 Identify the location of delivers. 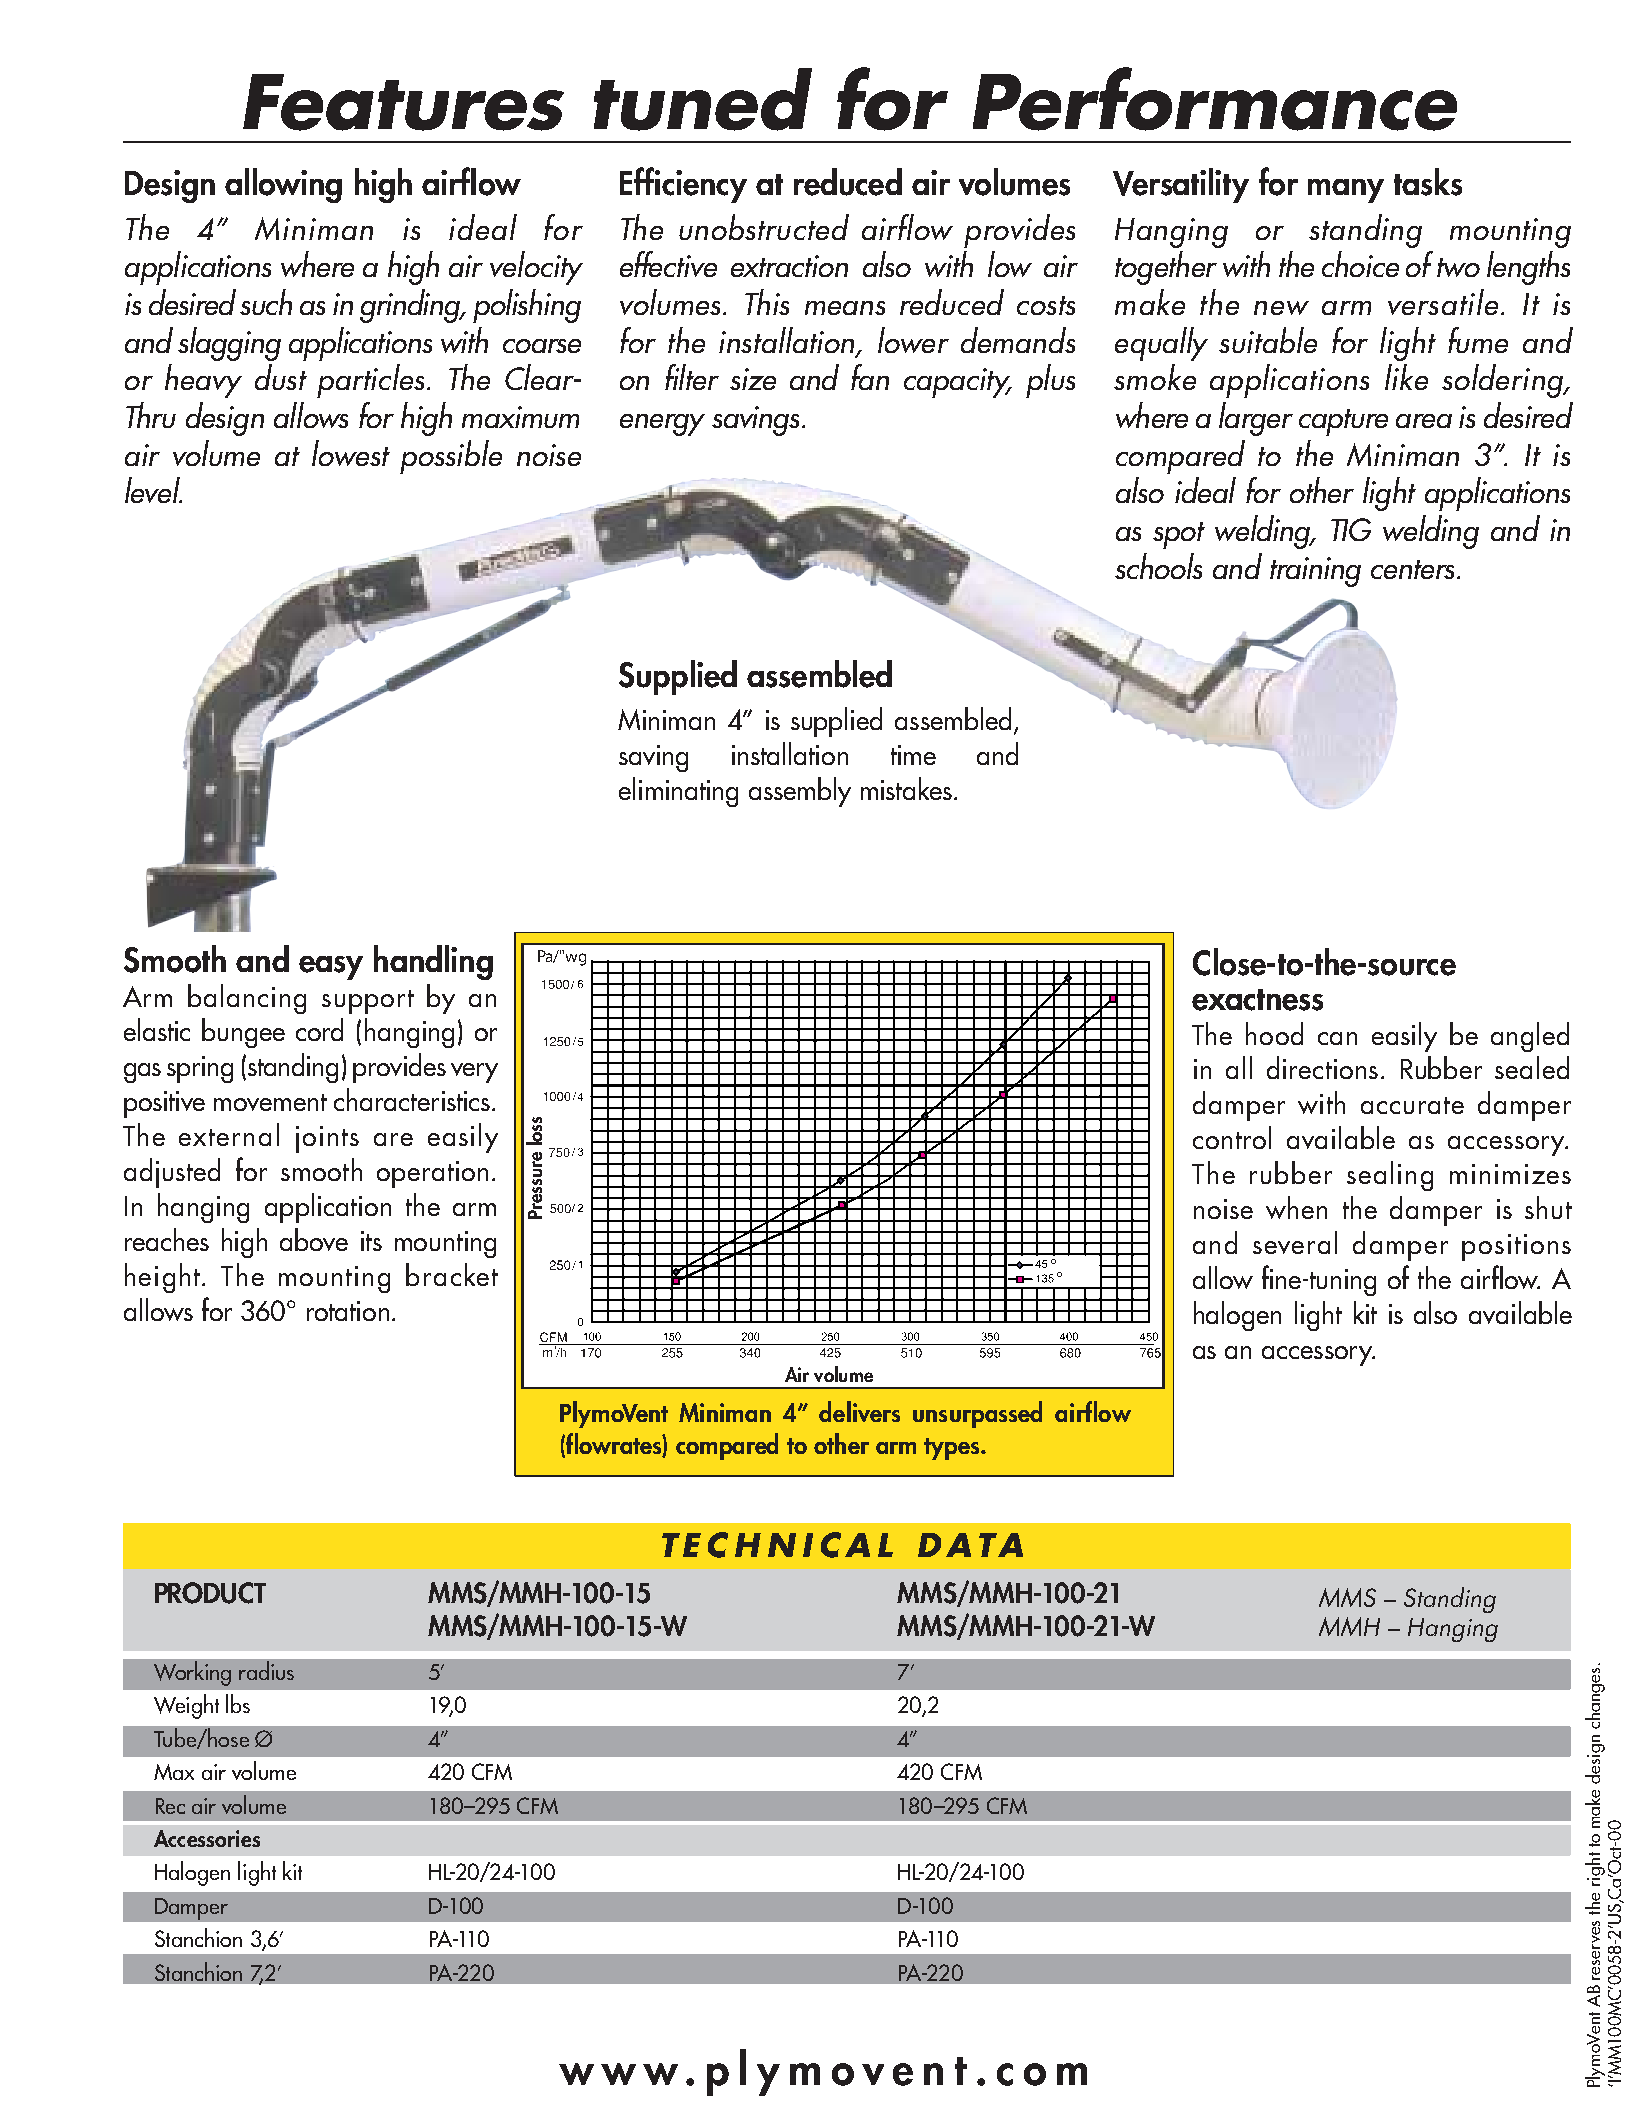
(859, 1411).
